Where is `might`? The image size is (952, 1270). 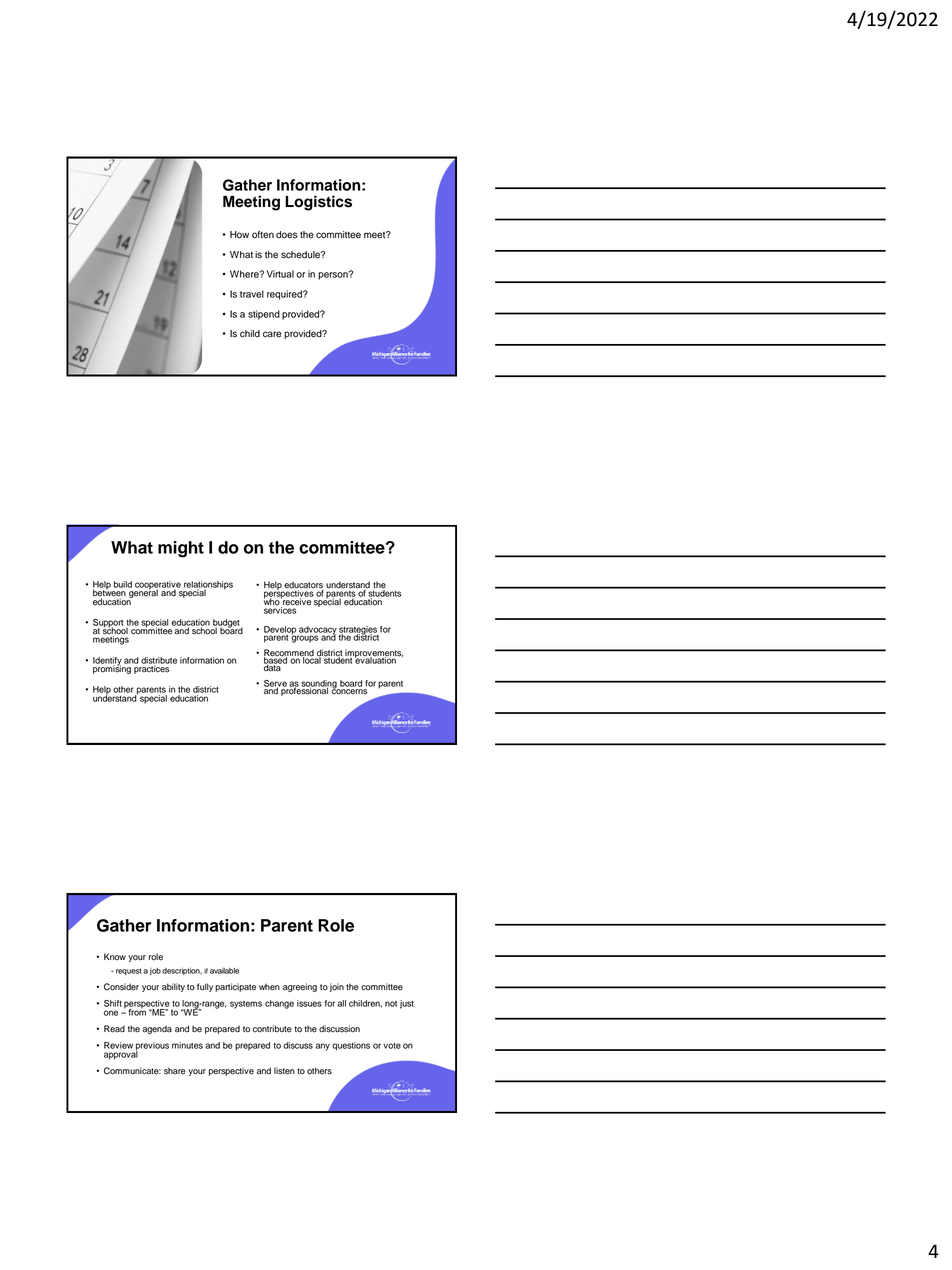
might is located at coordinates (181, 549).
